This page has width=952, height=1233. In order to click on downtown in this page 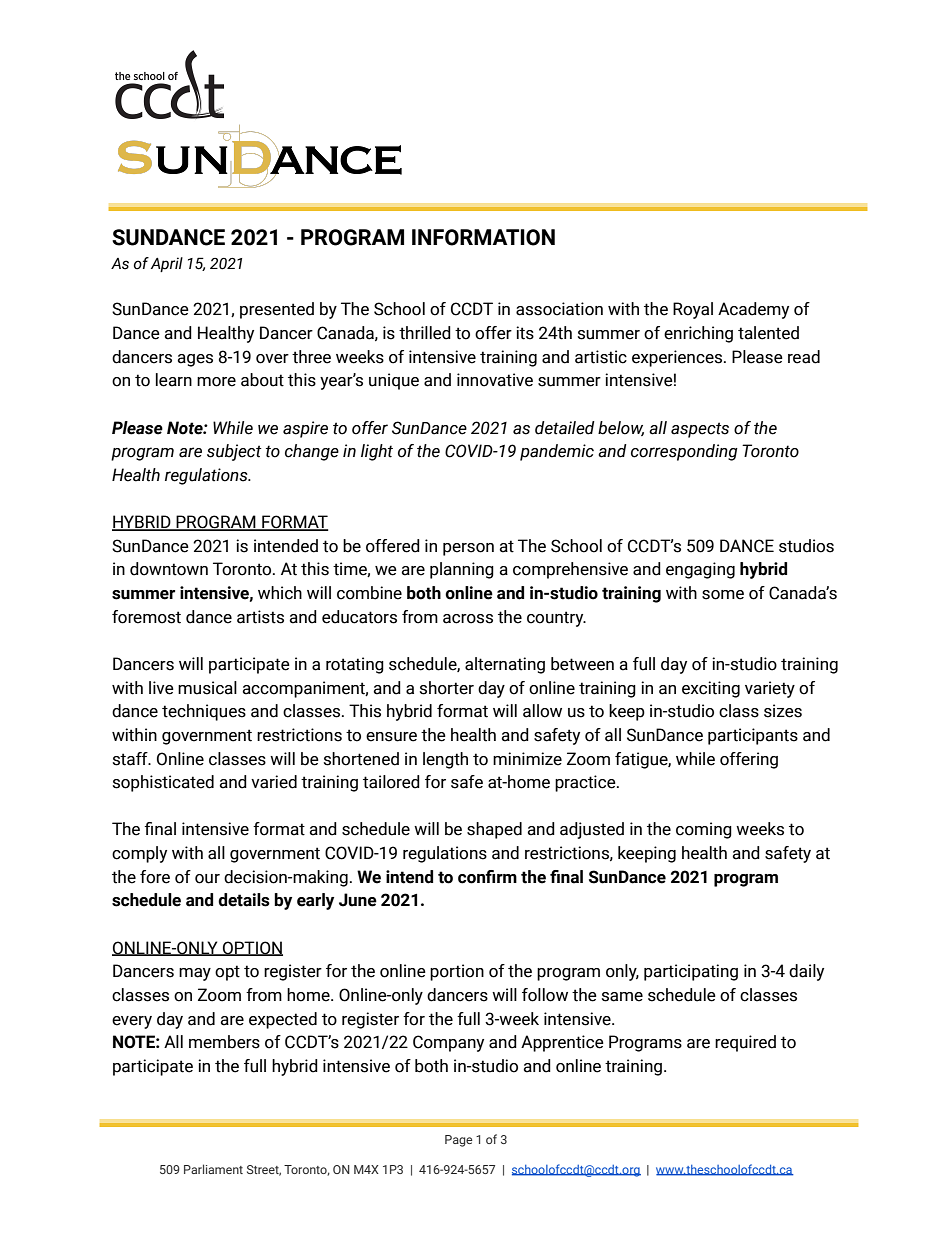, I will do `click(169, 569)`.
